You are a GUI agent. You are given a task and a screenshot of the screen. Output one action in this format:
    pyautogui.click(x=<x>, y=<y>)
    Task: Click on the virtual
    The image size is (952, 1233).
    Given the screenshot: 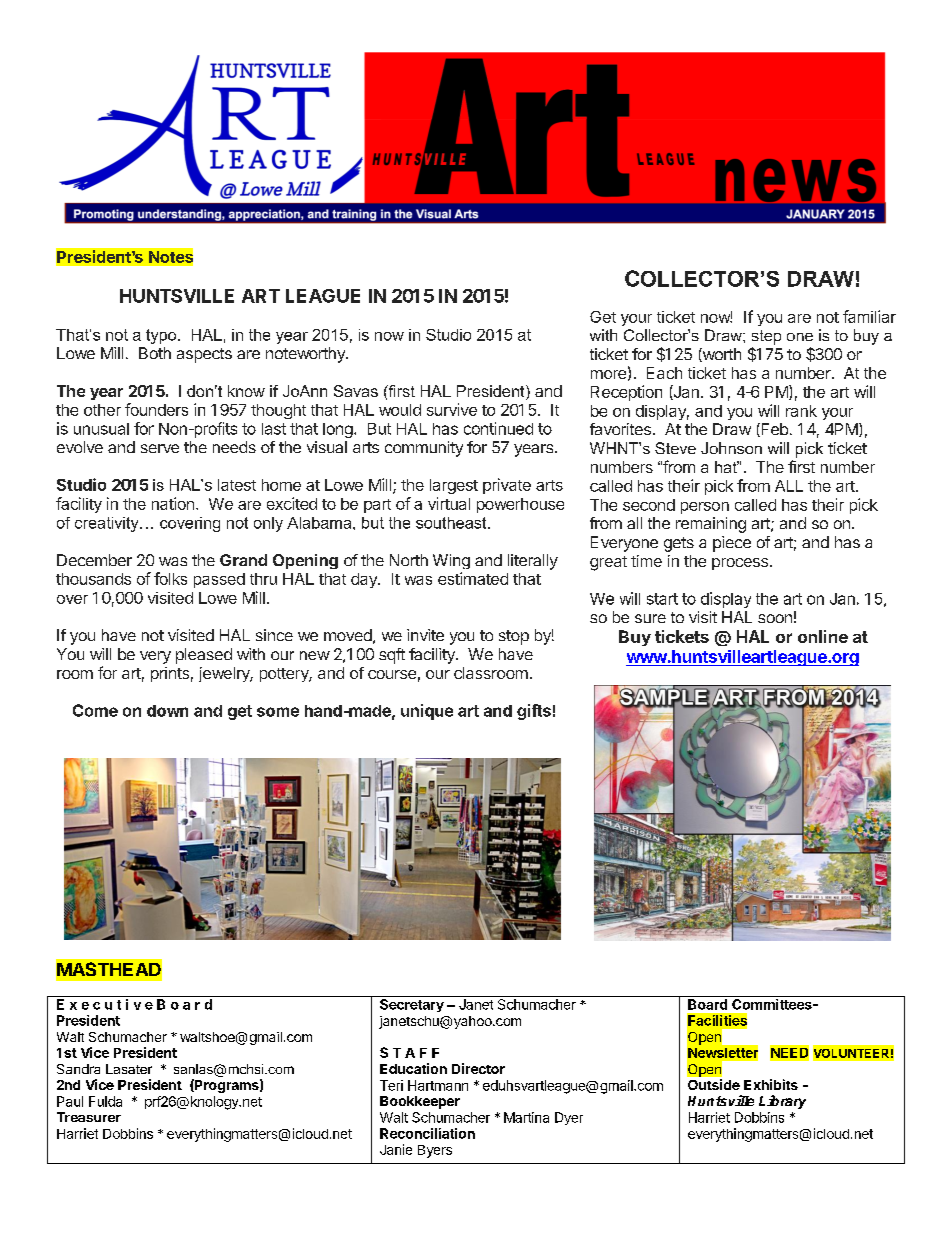 What is the action you would take?
    pyautogui.click(x=449, y=503)
